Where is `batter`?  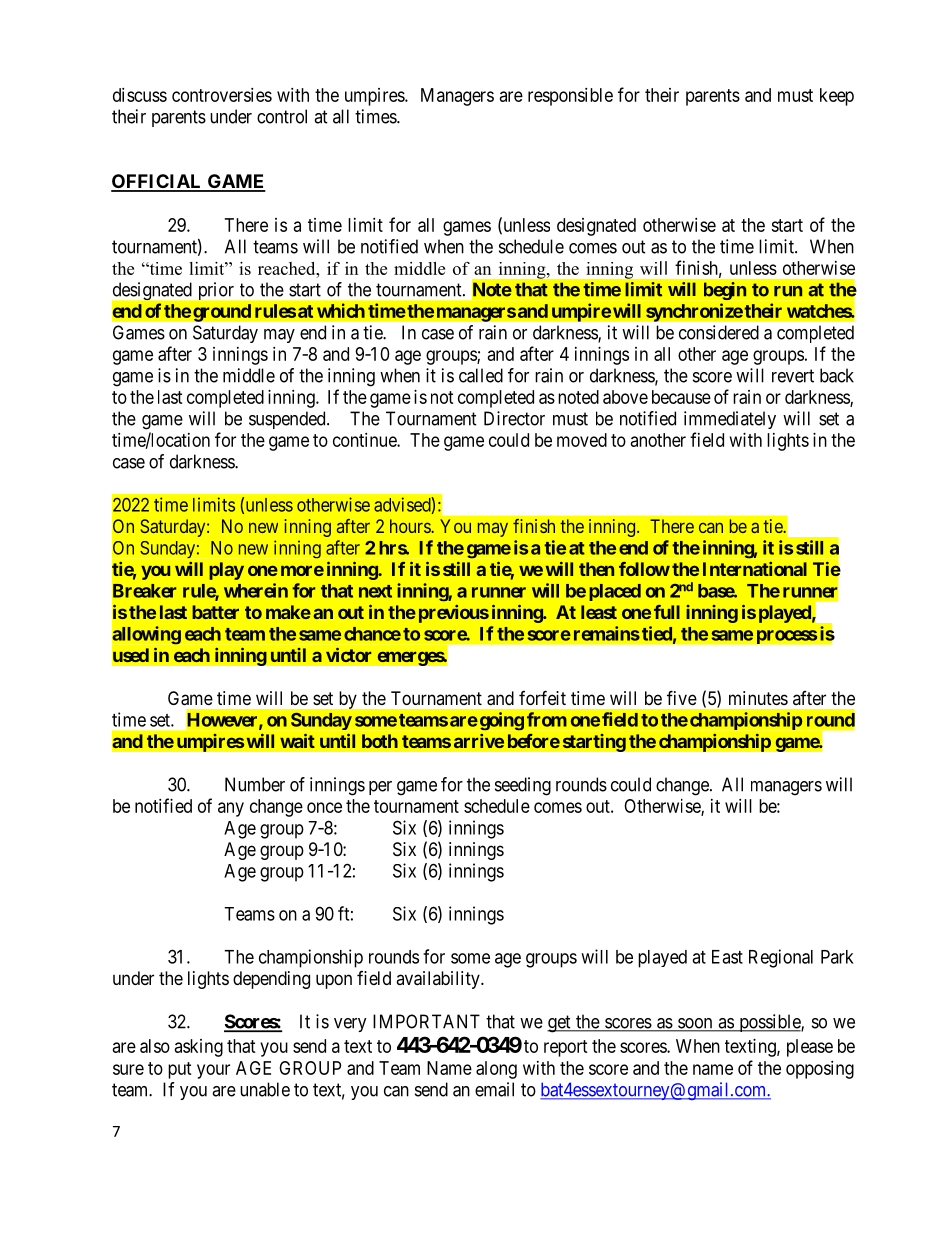
batter is located at coordinates (215, 612).
